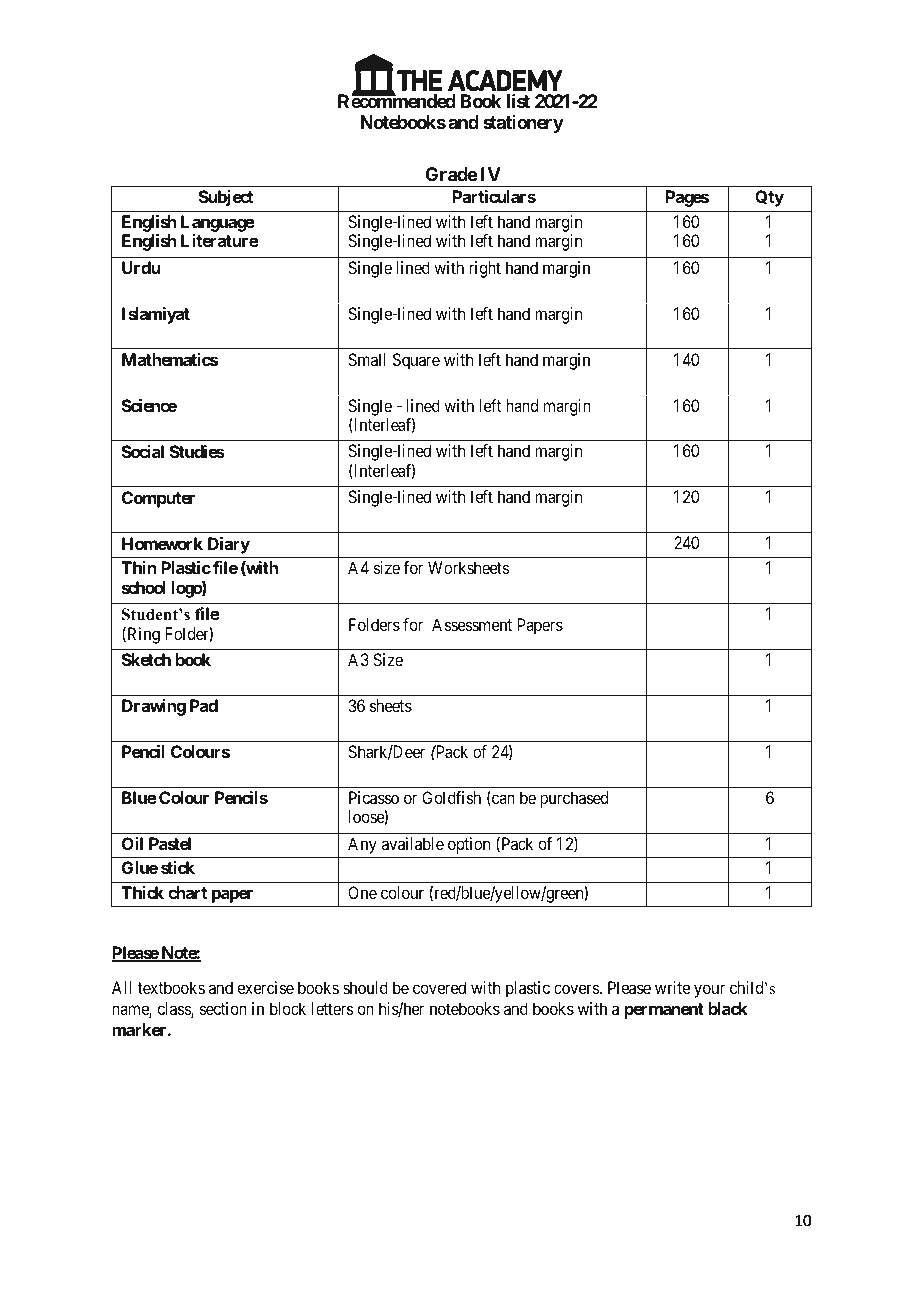 This screenshot has height=1307, width=924. What do you see at coordinates (226, 198) in the screenshot?
I see `Subject` at bounding box center [226, 198].
